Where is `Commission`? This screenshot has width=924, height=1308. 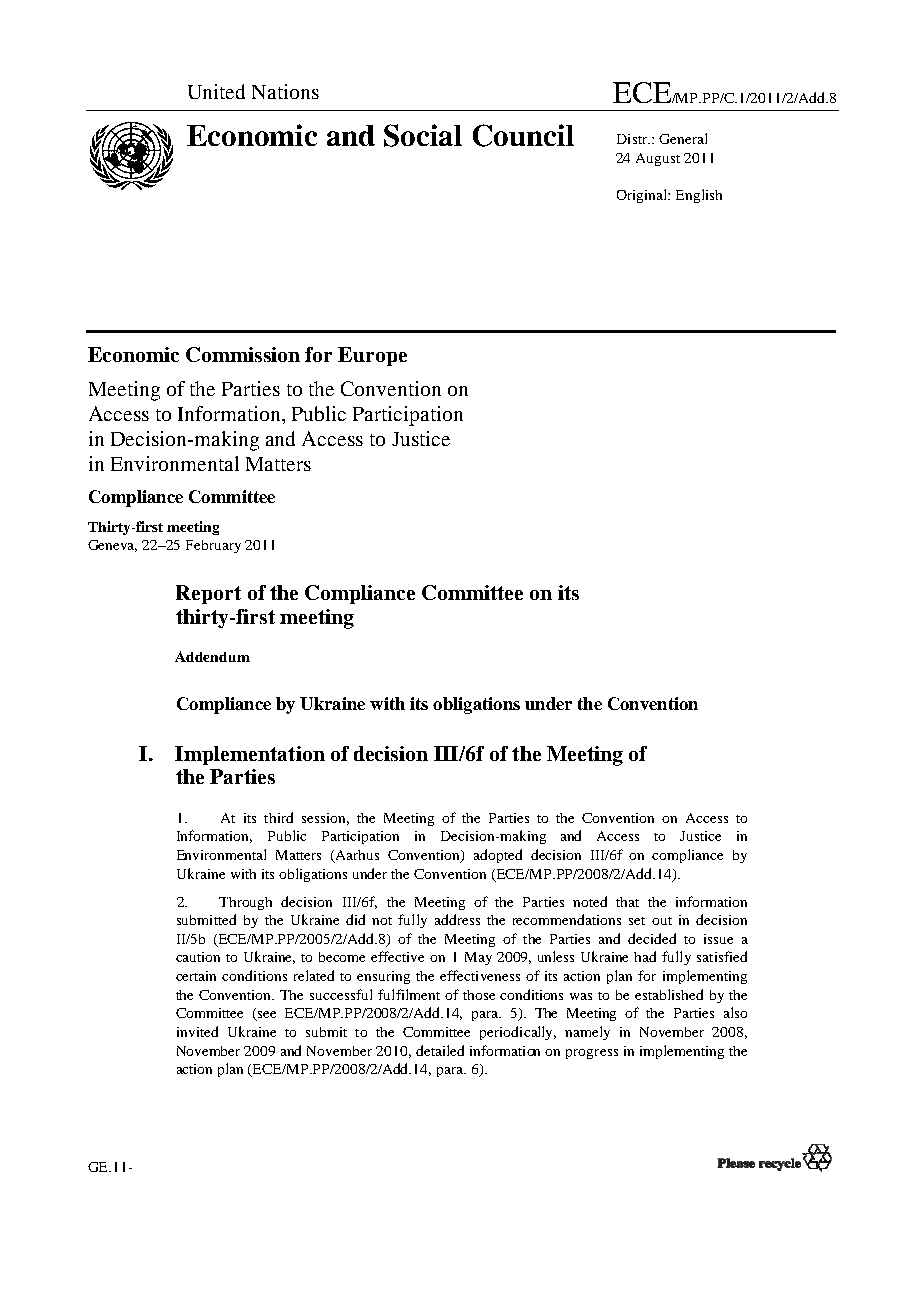
Commission is located at coordinates (243, 354).
